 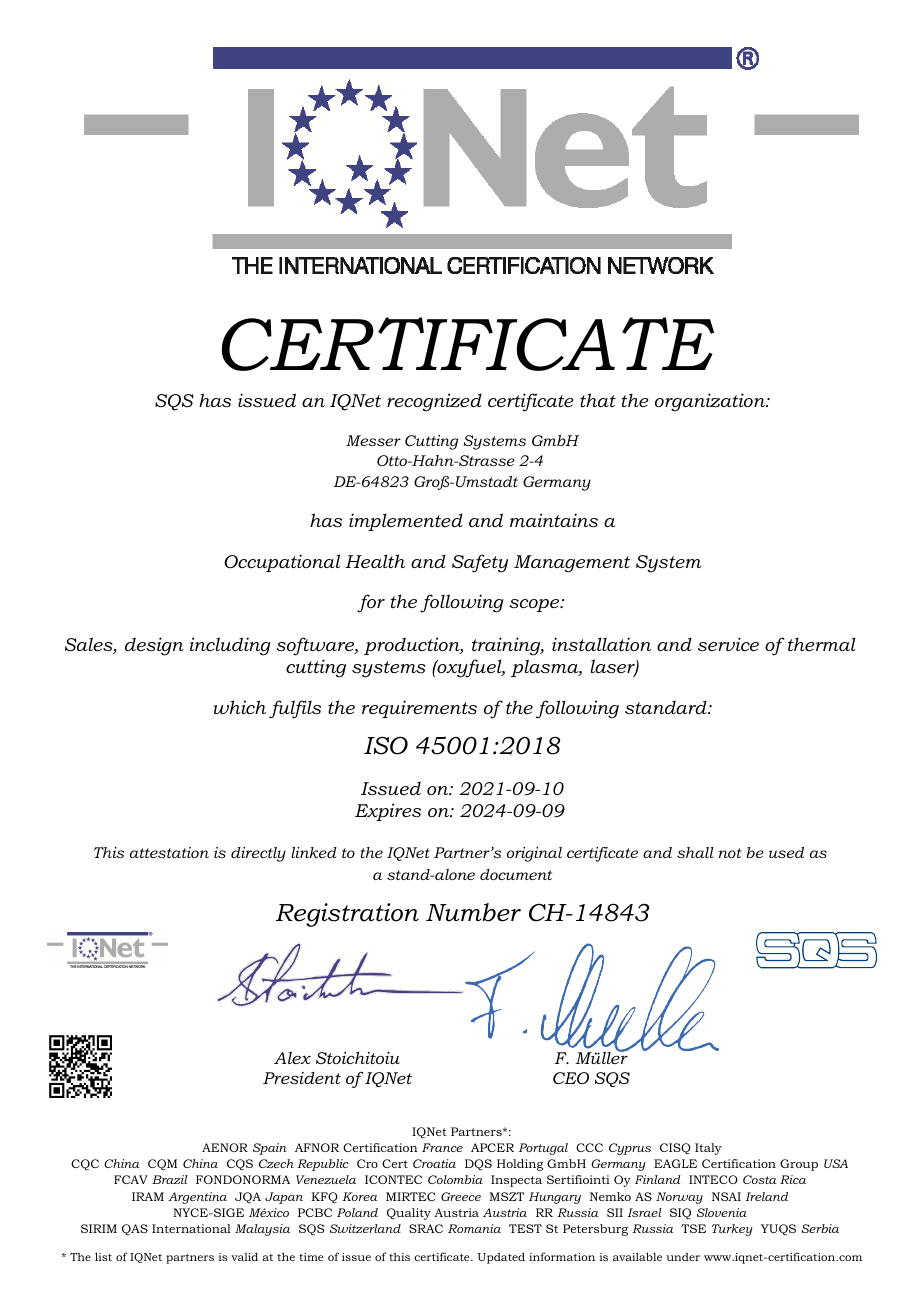 I want to click on maintains, so click(x=554, y=520).
